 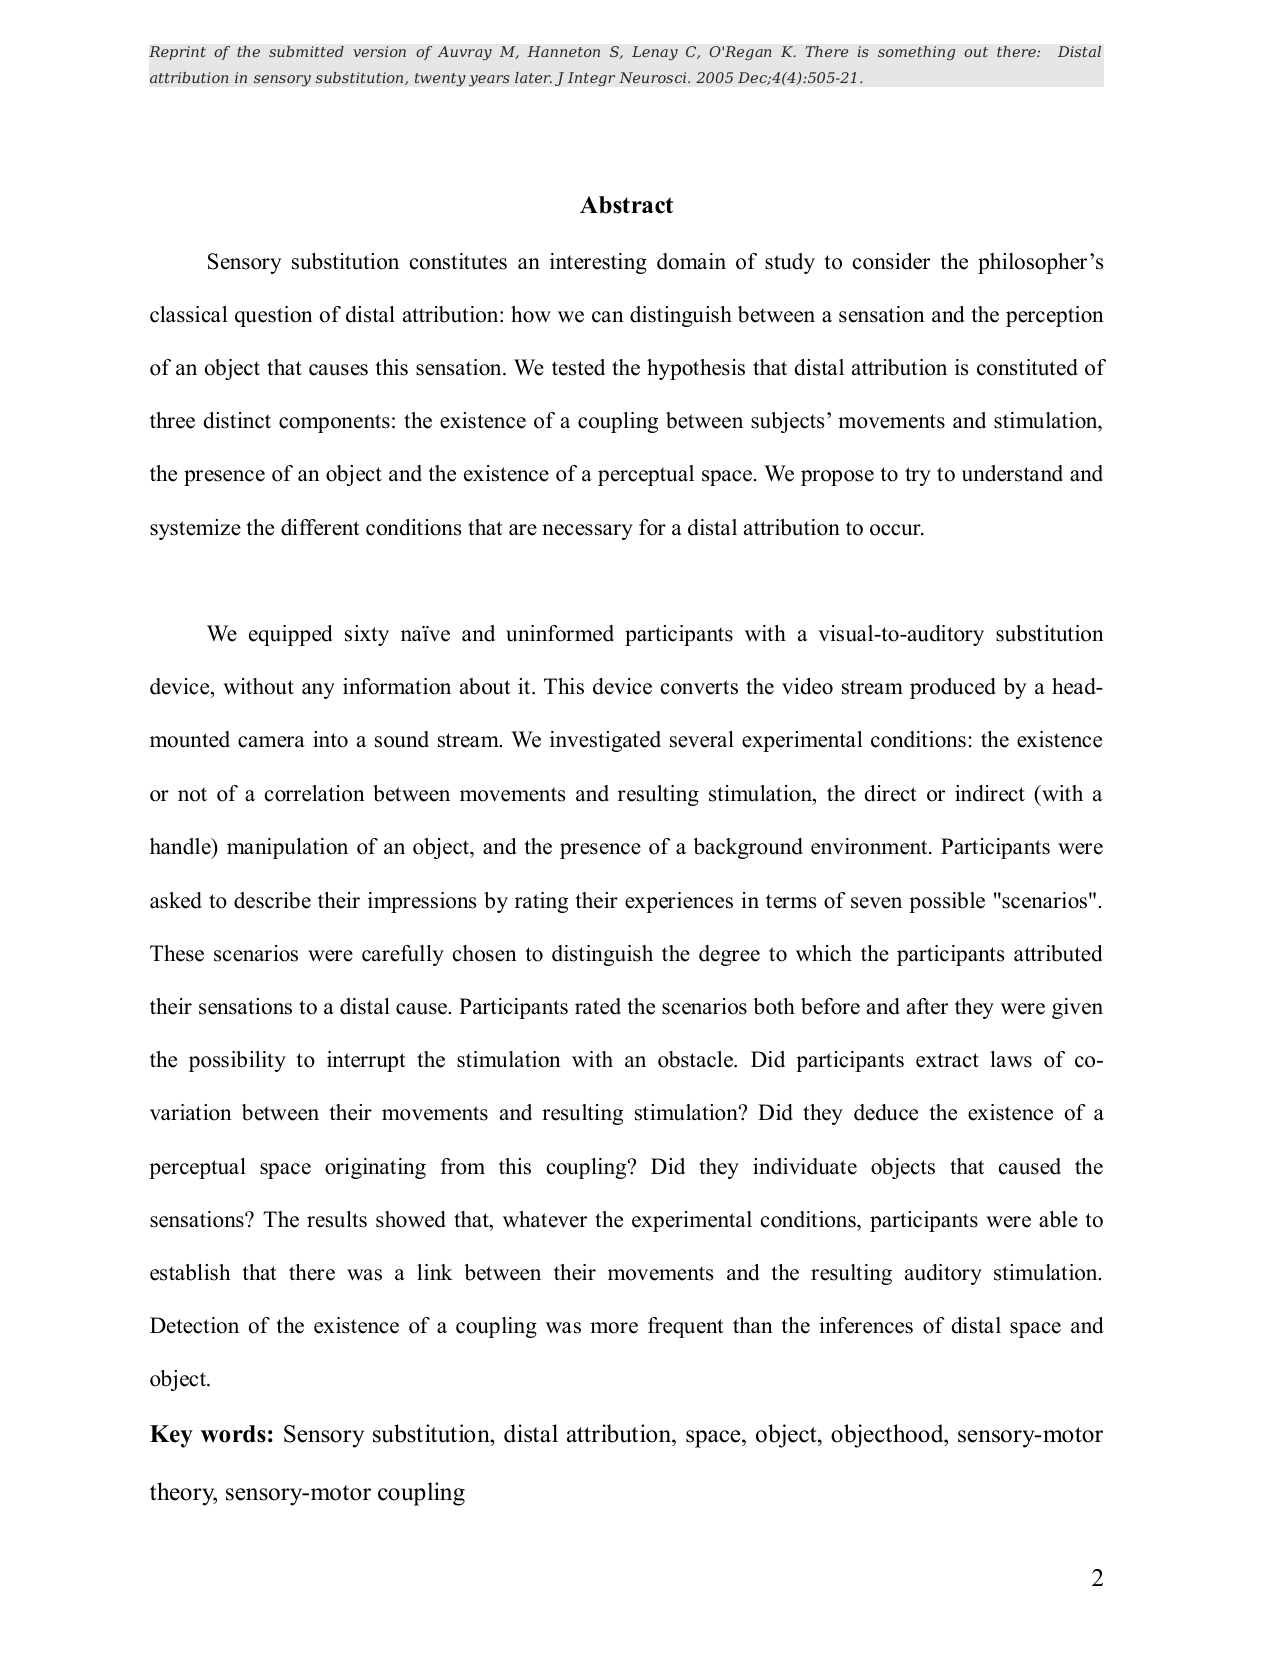 I want to click on produced, so click(x=953, y=688).
